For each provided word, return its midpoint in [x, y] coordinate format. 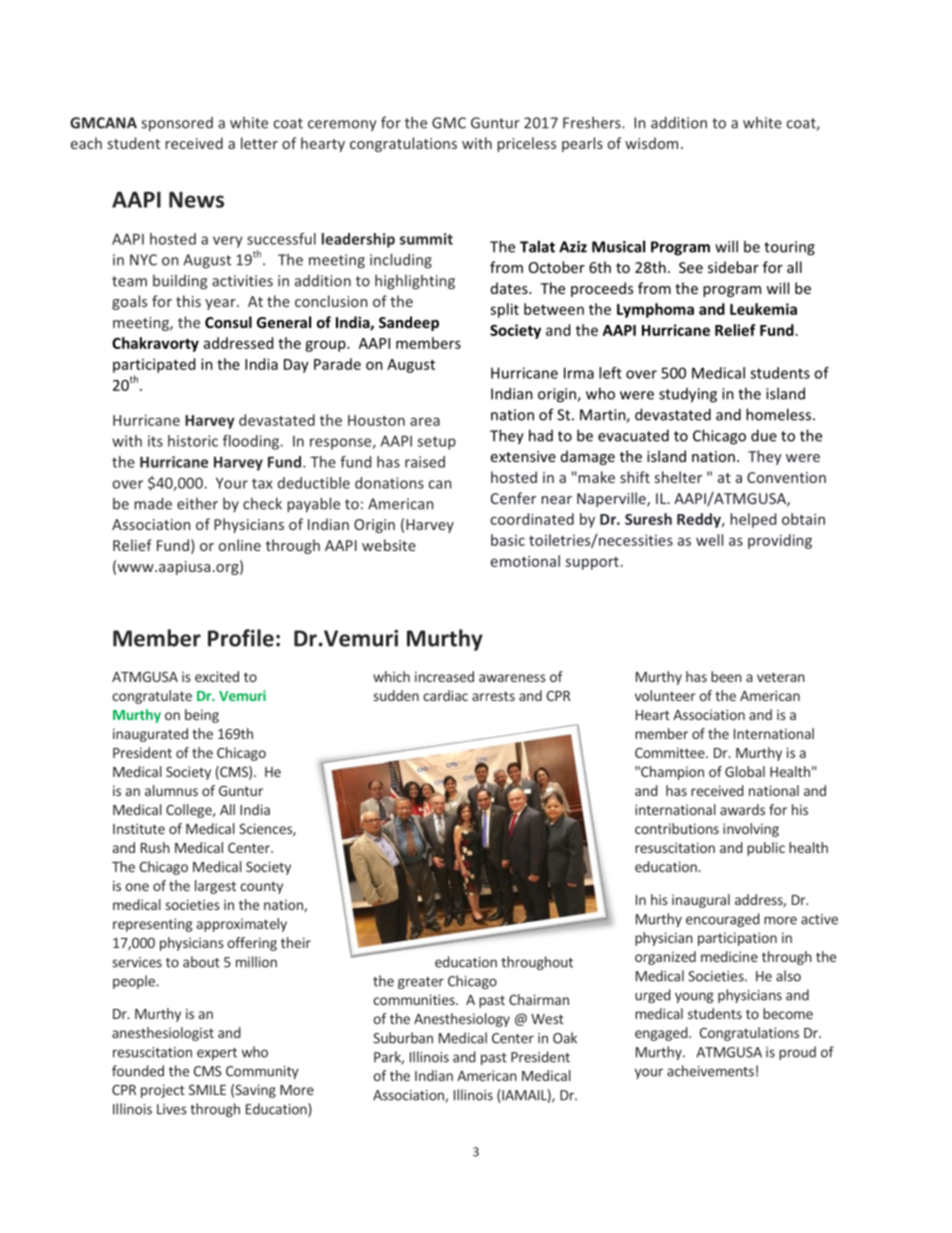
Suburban [403, 1038]
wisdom [651, 143]
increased [444, 676]
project [163, 1091]
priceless [526, 144]
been [726, 676]
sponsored [177, 124]
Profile [241, 638]
